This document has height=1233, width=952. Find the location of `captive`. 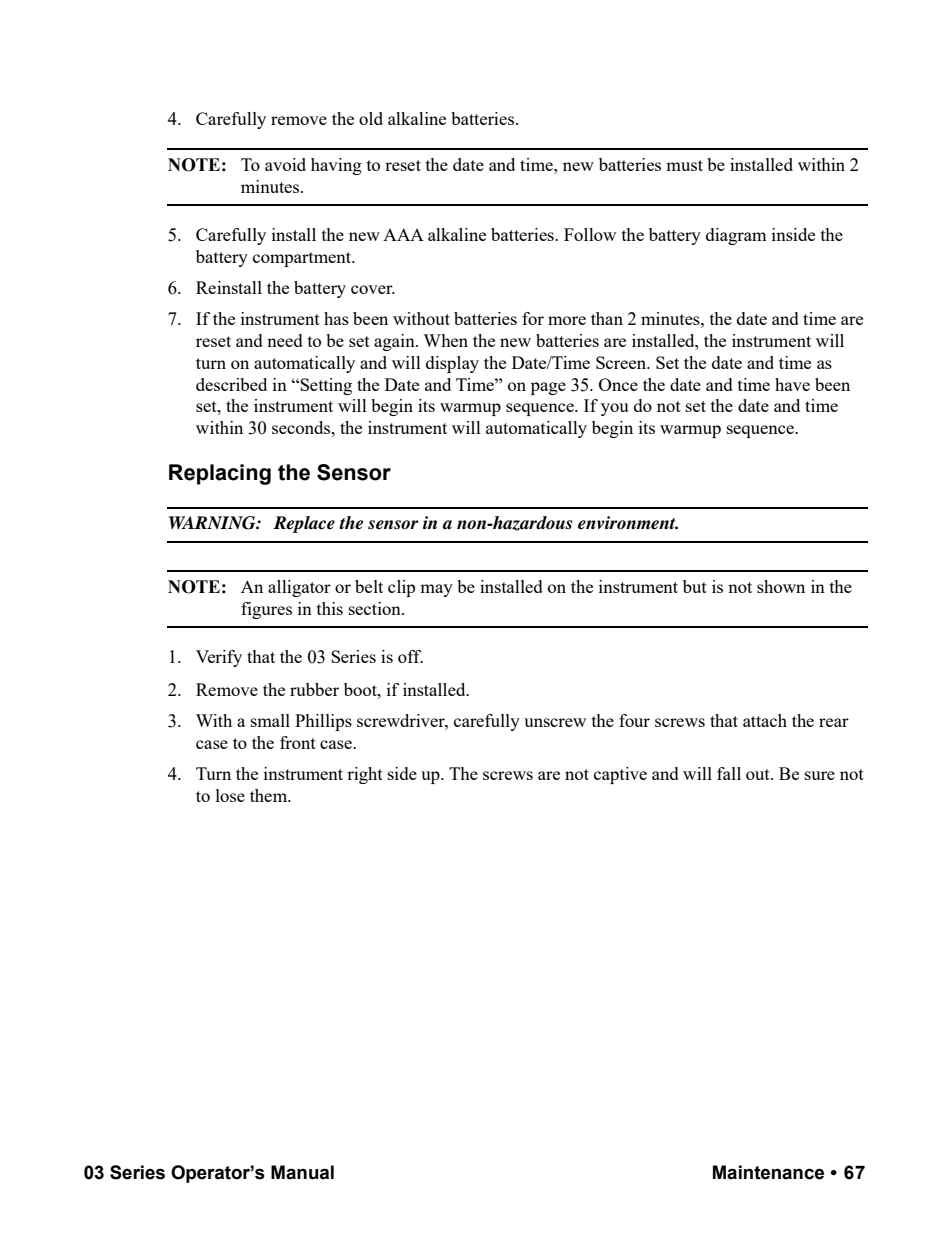

captive is located at coordinates (620, 775).
